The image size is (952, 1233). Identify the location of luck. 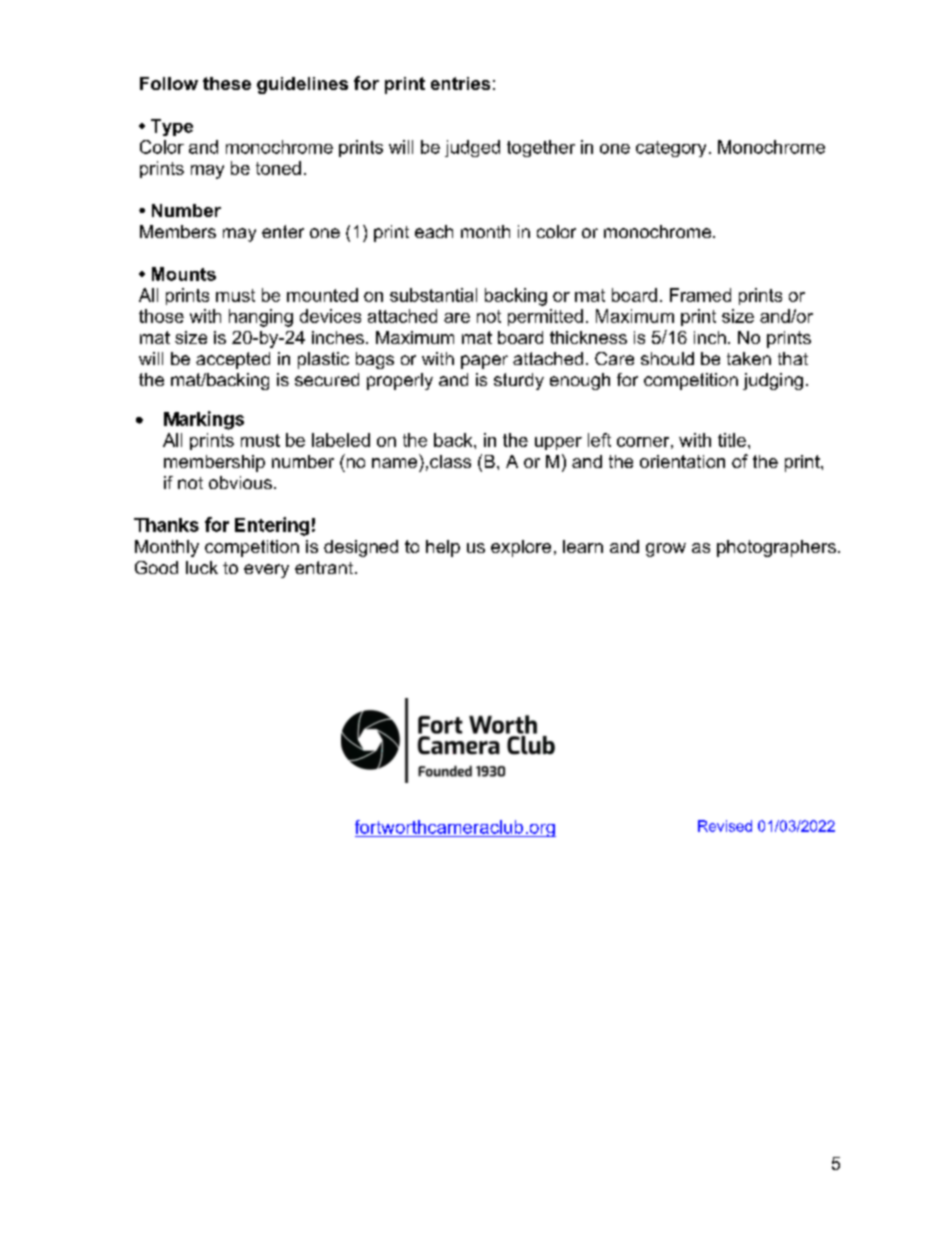
(202, 567).
